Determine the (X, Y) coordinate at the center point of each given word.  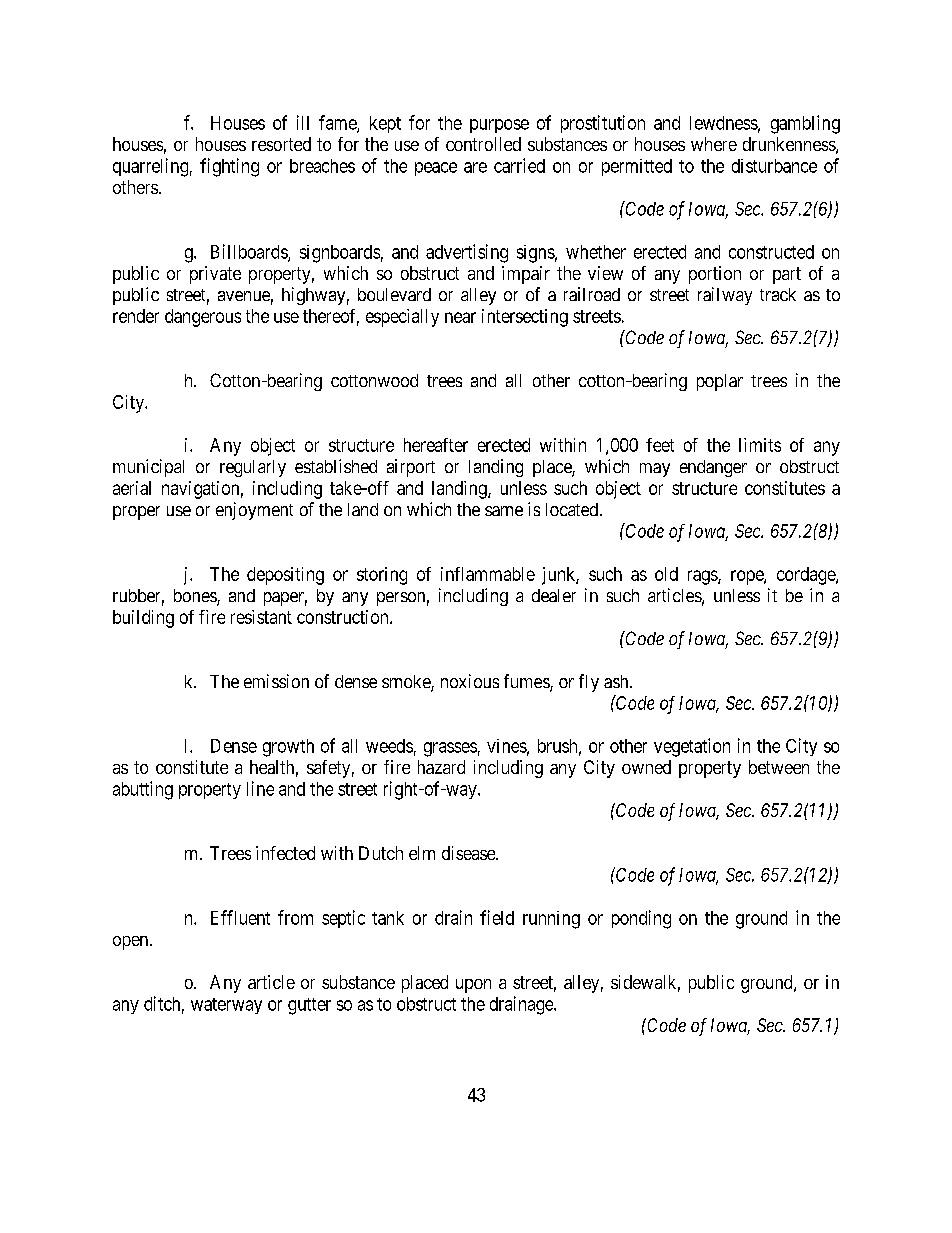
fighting (229, 167)
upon (473, 986)
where (714, 144)
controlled (483, 144)
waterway (226, 1006)
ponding (641, 919)
